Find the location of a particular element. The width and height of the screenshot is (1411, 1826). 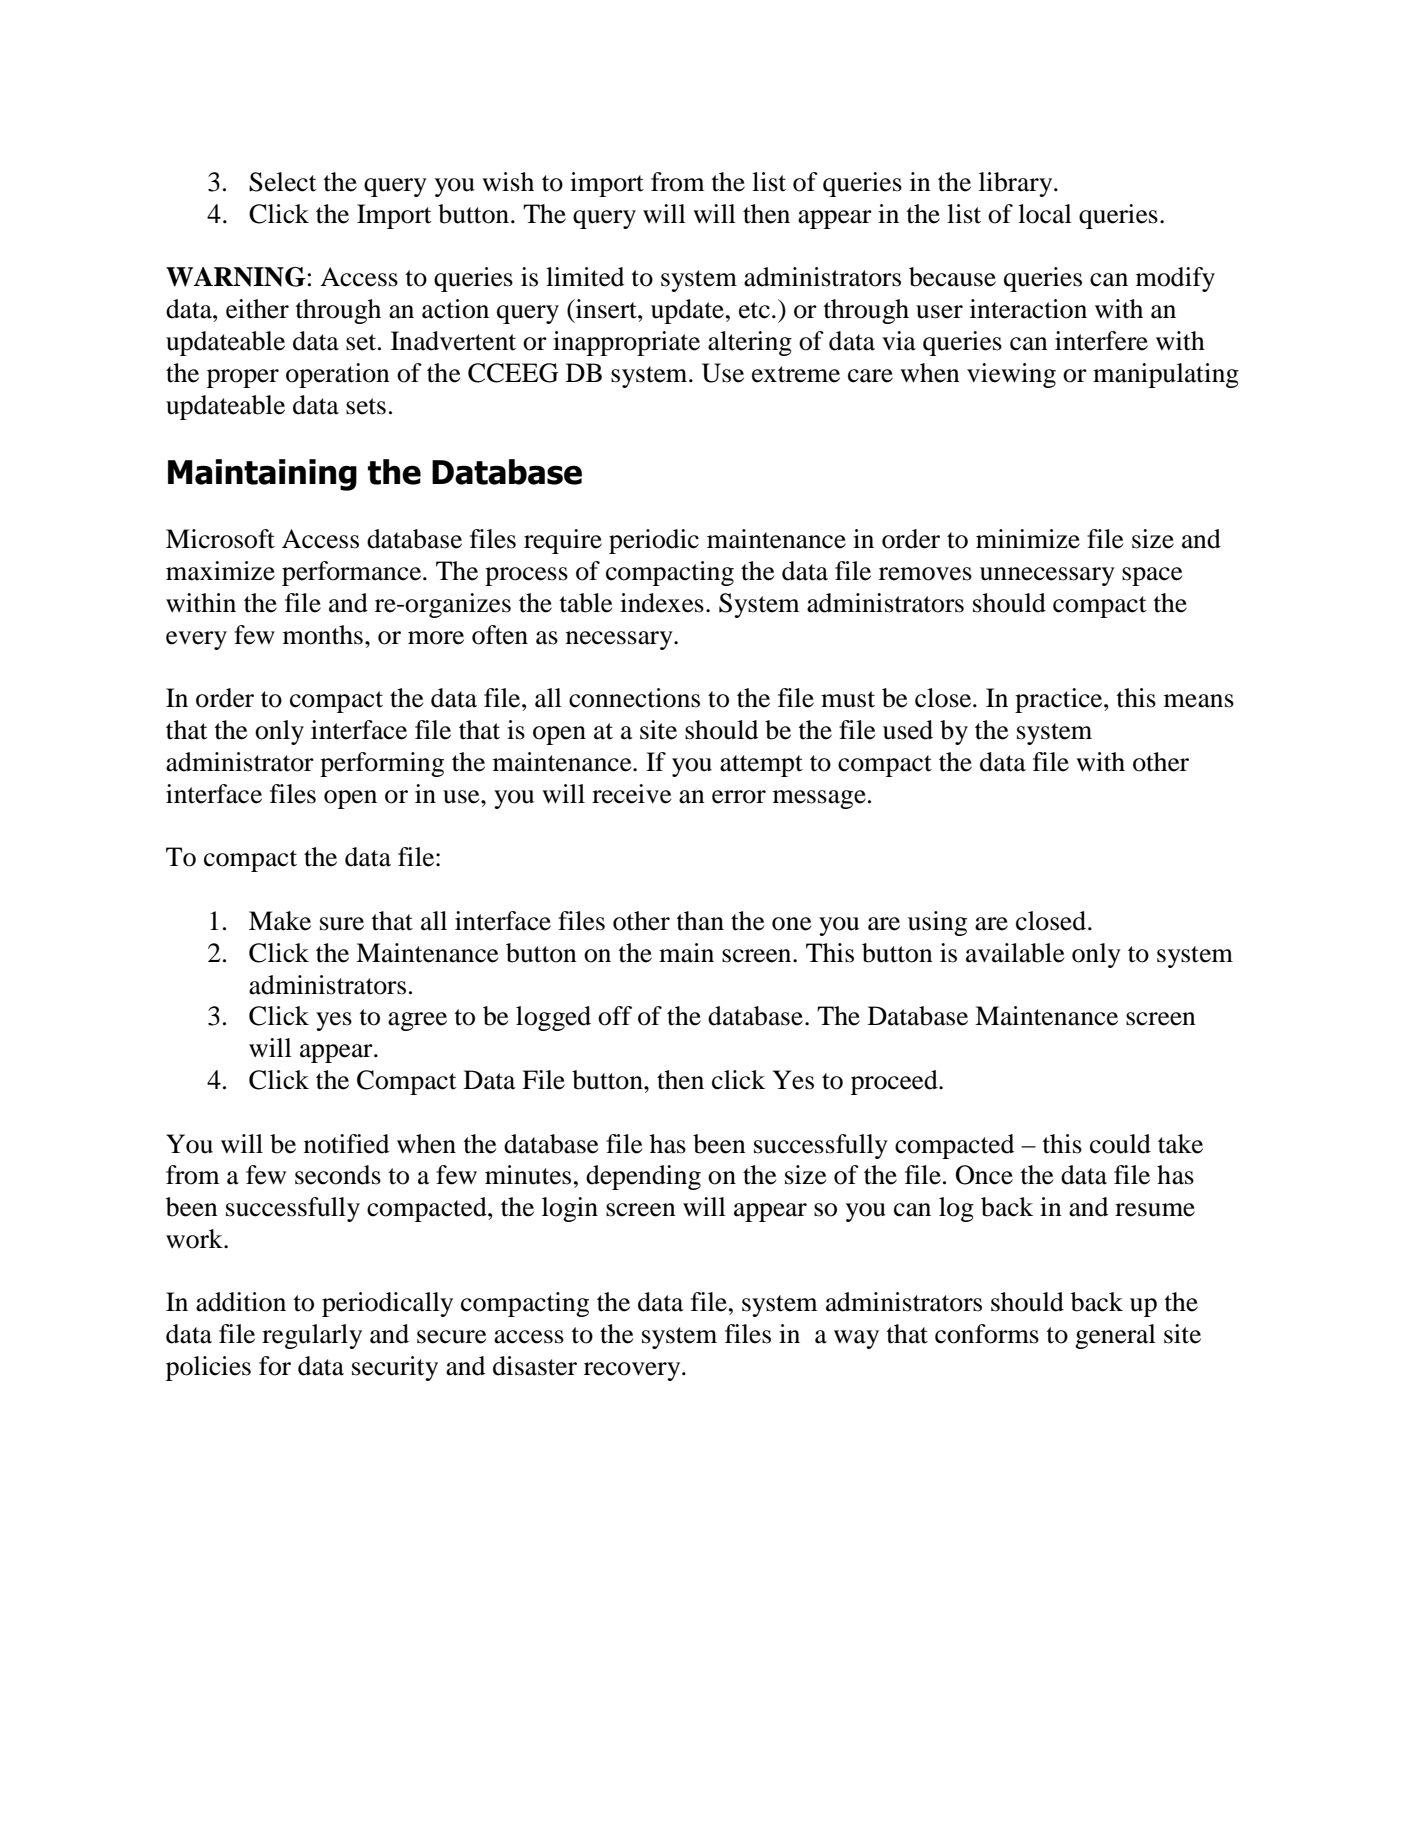

local is located at coordinates (1045, 214).
